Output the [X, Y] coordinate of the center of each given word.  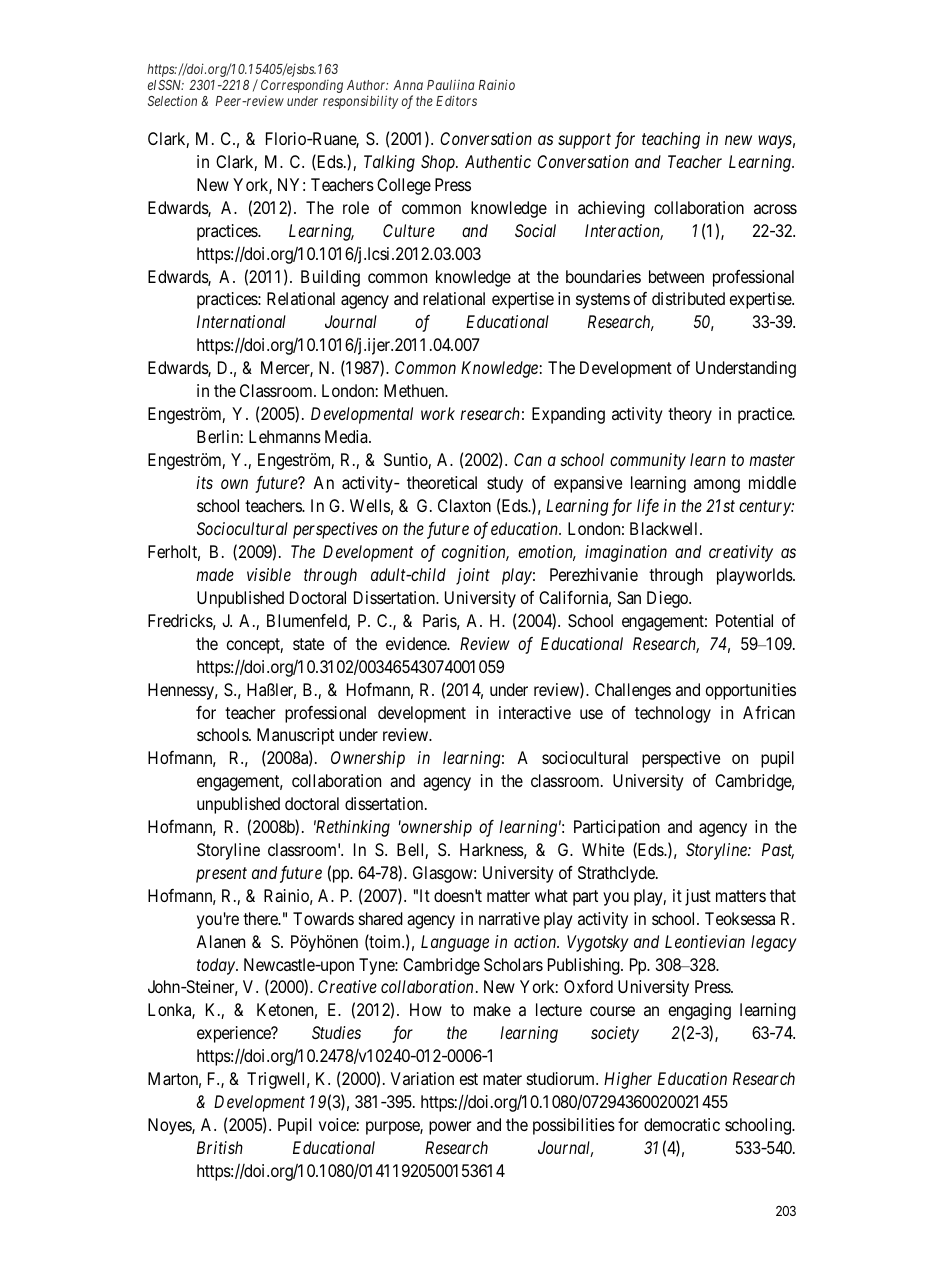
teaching [671, 140]
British [220, 1147]
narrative [509, 918]
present [221, 875]
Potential [744, 620]
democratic [682, 1124]
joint [473, 576]
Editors [456, 100]
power [450, 1128]
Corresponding [302, 86]
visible [269, 574]
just [698, 897]
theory [690, 415]
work [438, 413]
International [241, 321]
